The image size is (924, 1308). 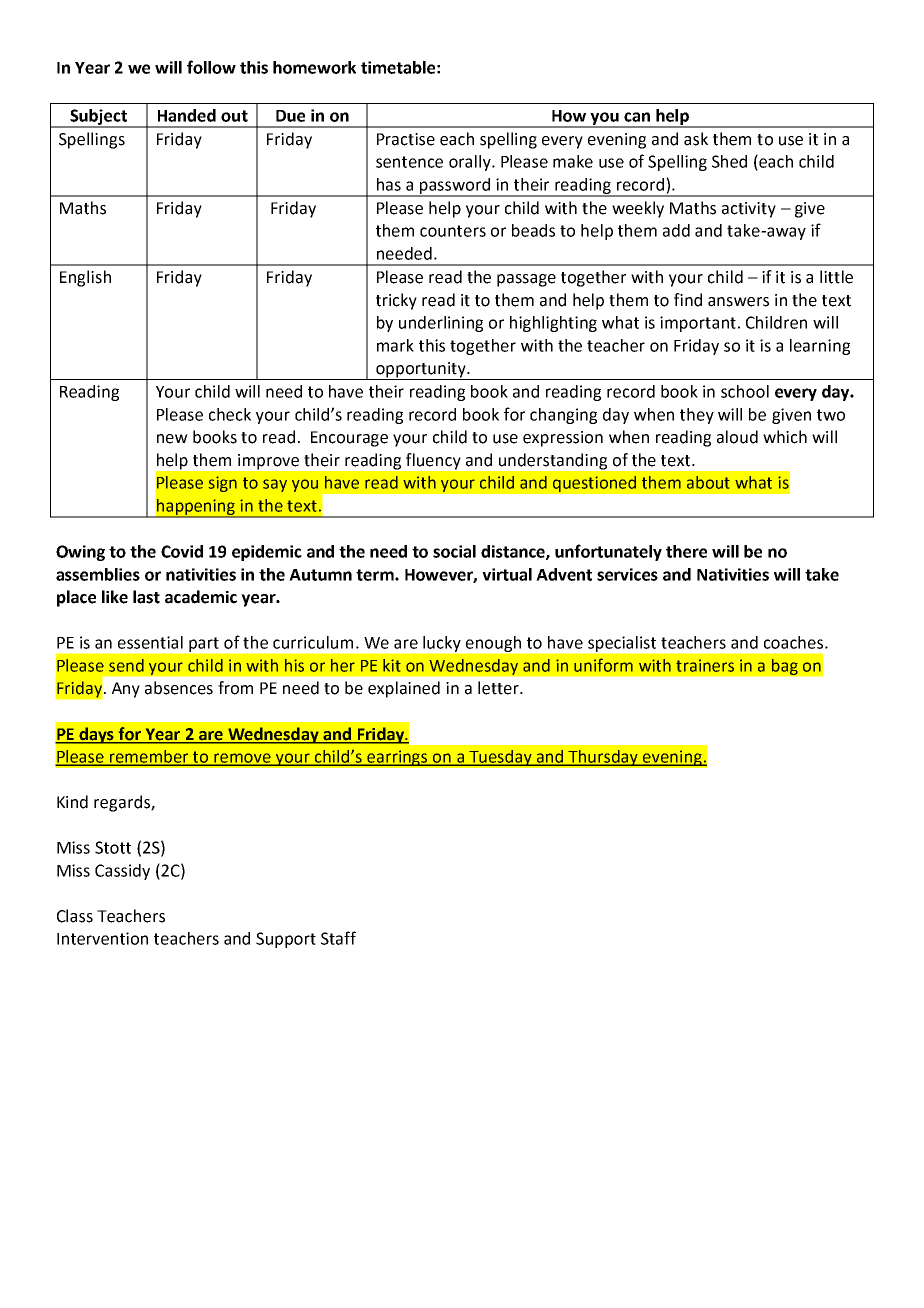 I want to click on Handed, so click(x=187, y=115).
